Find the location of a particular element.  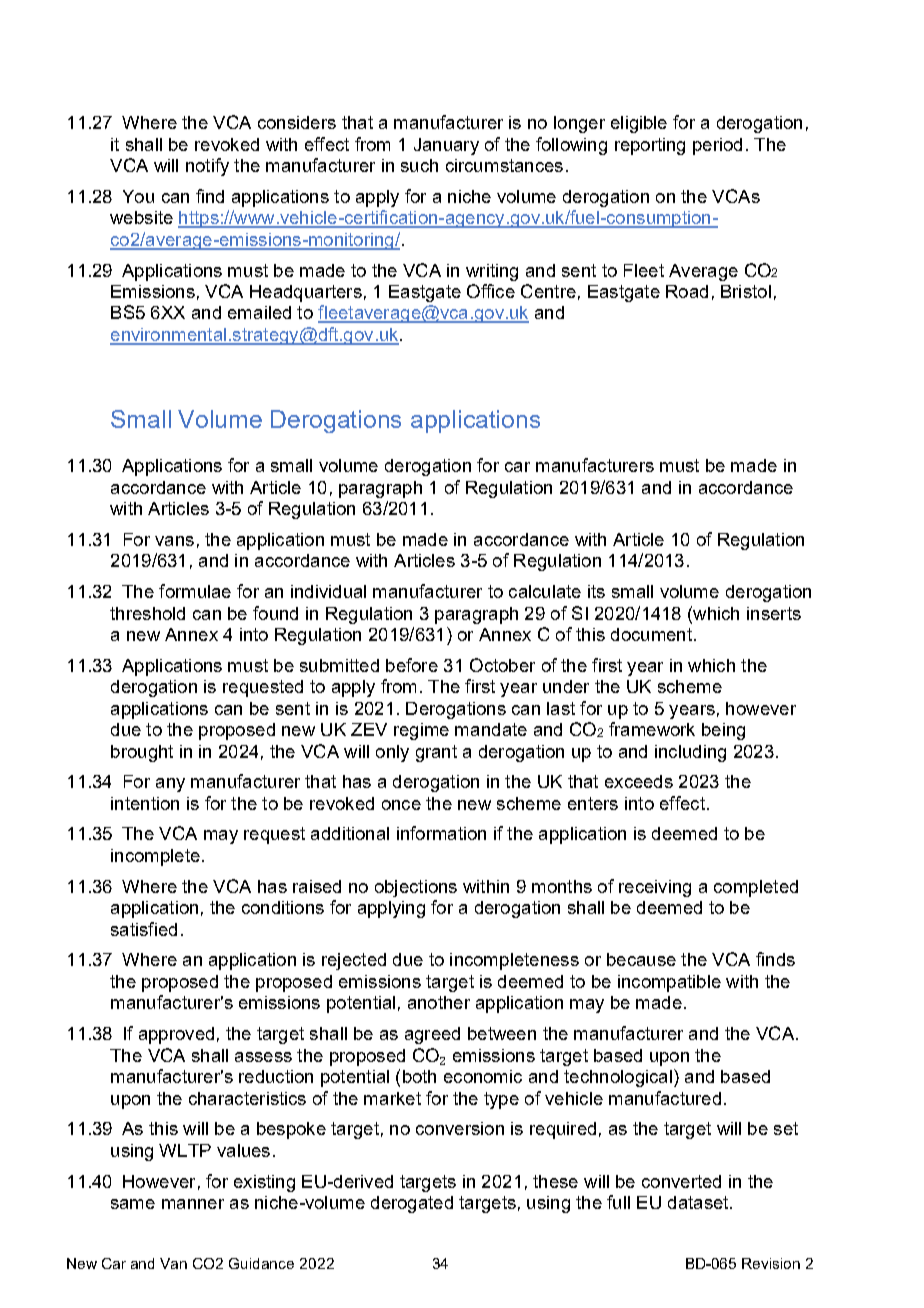

brought is located at coordinates (142, 753).
